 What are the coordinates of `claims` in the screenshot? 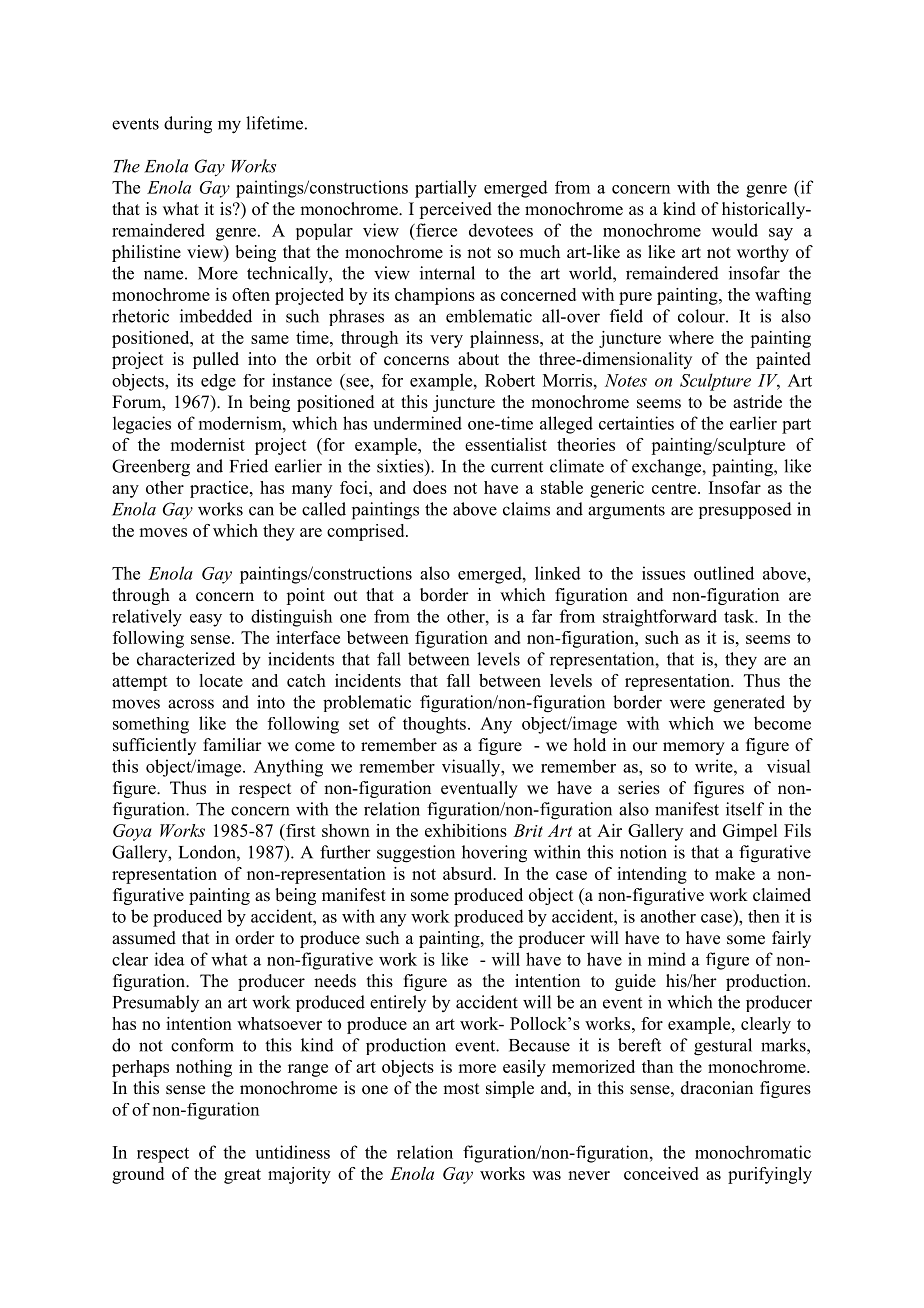 It's located at (526, 509).
